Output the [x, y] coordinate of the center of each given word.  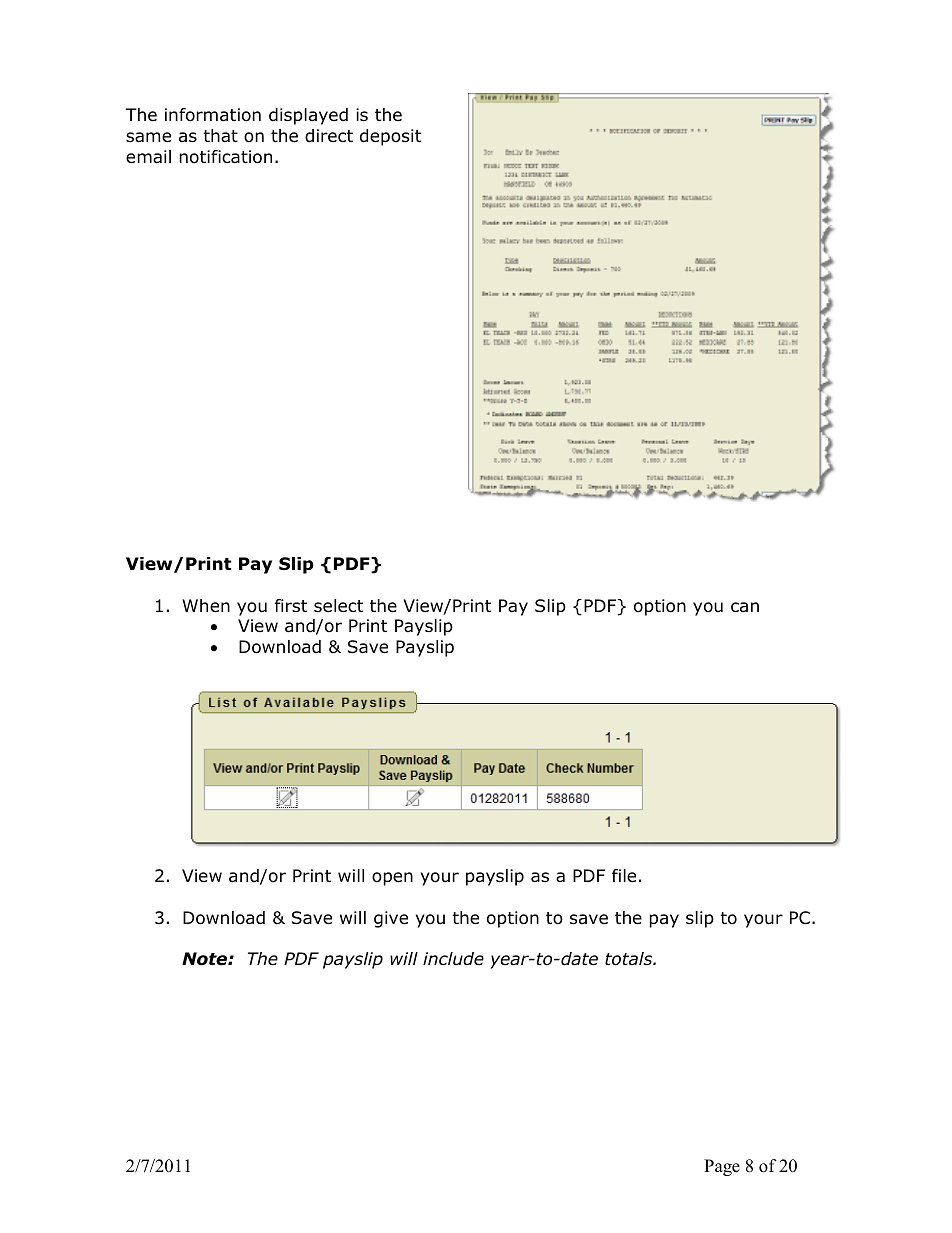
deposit [390, 137]
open [392, 879]
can [745, 607]
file [624, 876]
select [338, 605]
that [220, 136]
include [453, 959]
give [391, 919]
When [206, 606]
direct [329, 136]
